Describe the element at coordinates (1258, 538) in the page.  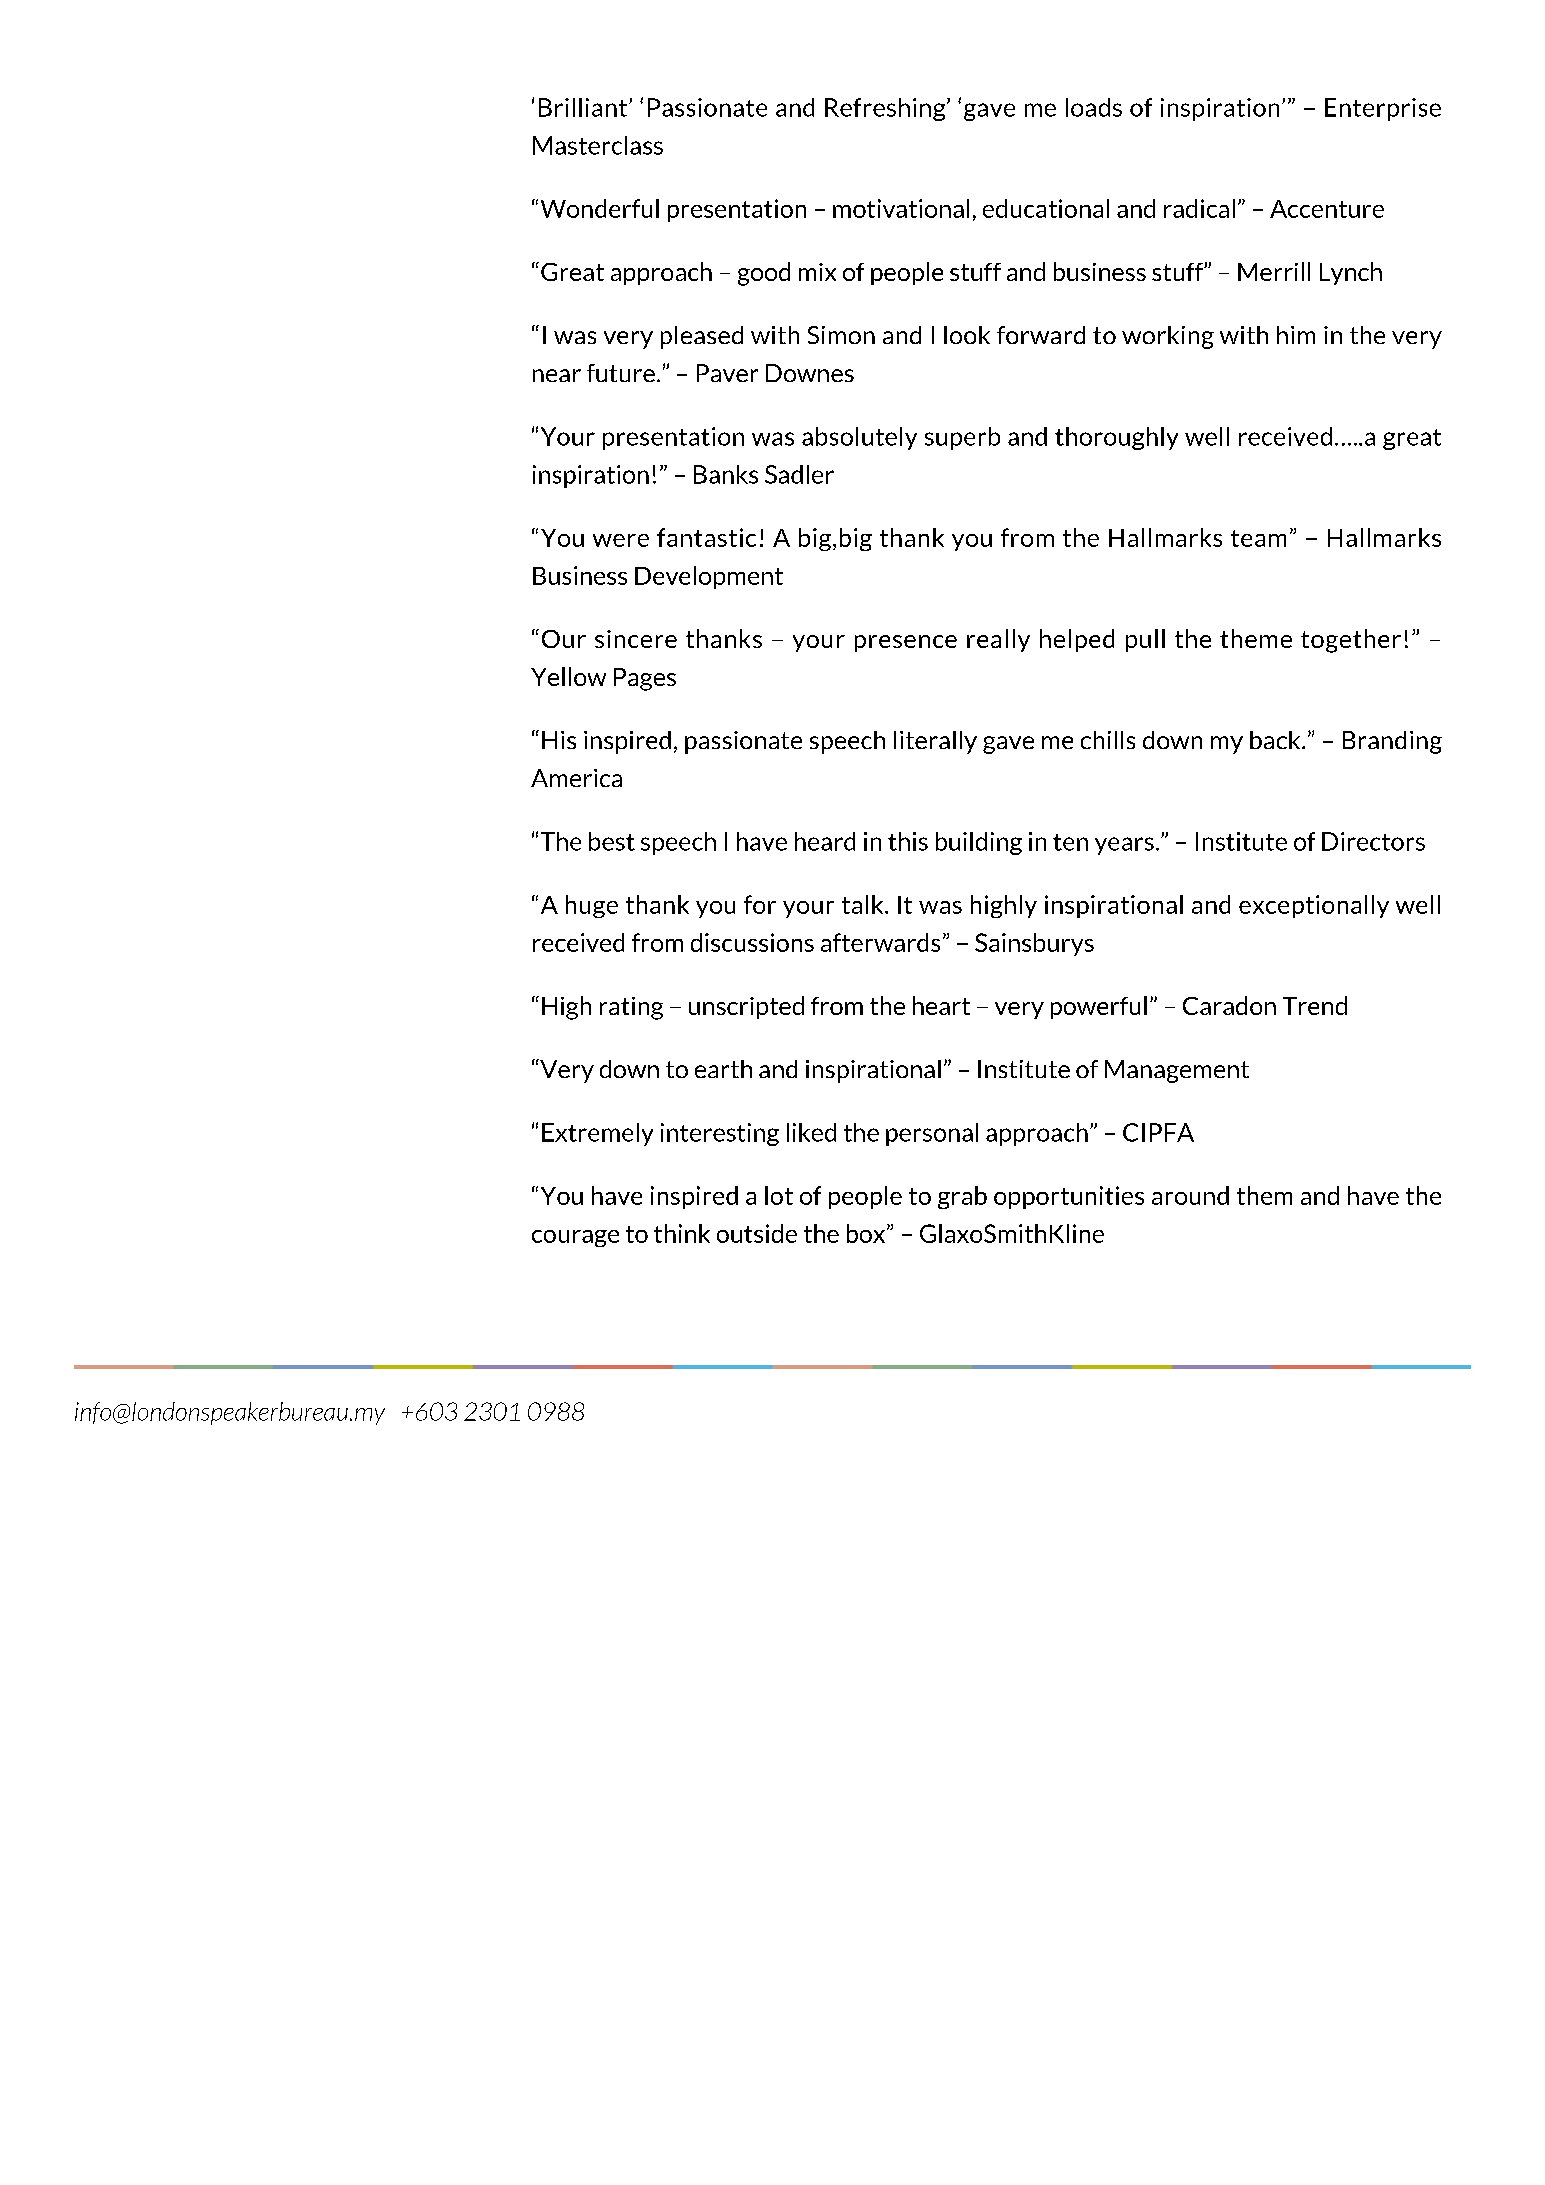
I see `team` at that location.
